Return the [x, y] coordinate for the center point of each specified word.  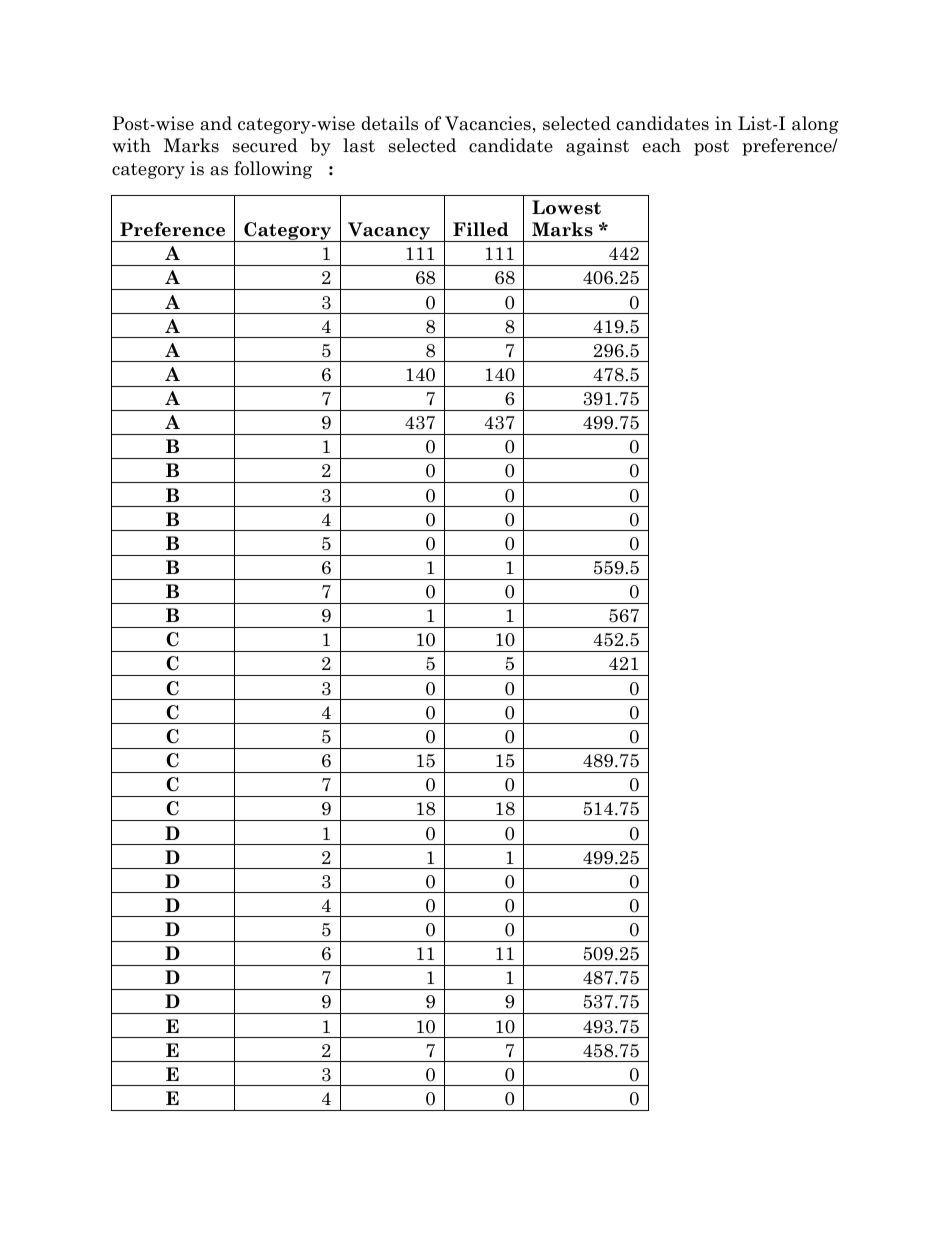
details [389, 123]
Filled [480, 229]
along [815, 125]
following [273, 170]
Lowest [566, 207]
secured [265, 145]
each [662, 145]
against [597, 147]
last [359, 145]
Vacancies [488, 123]
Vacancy [389, 232]
